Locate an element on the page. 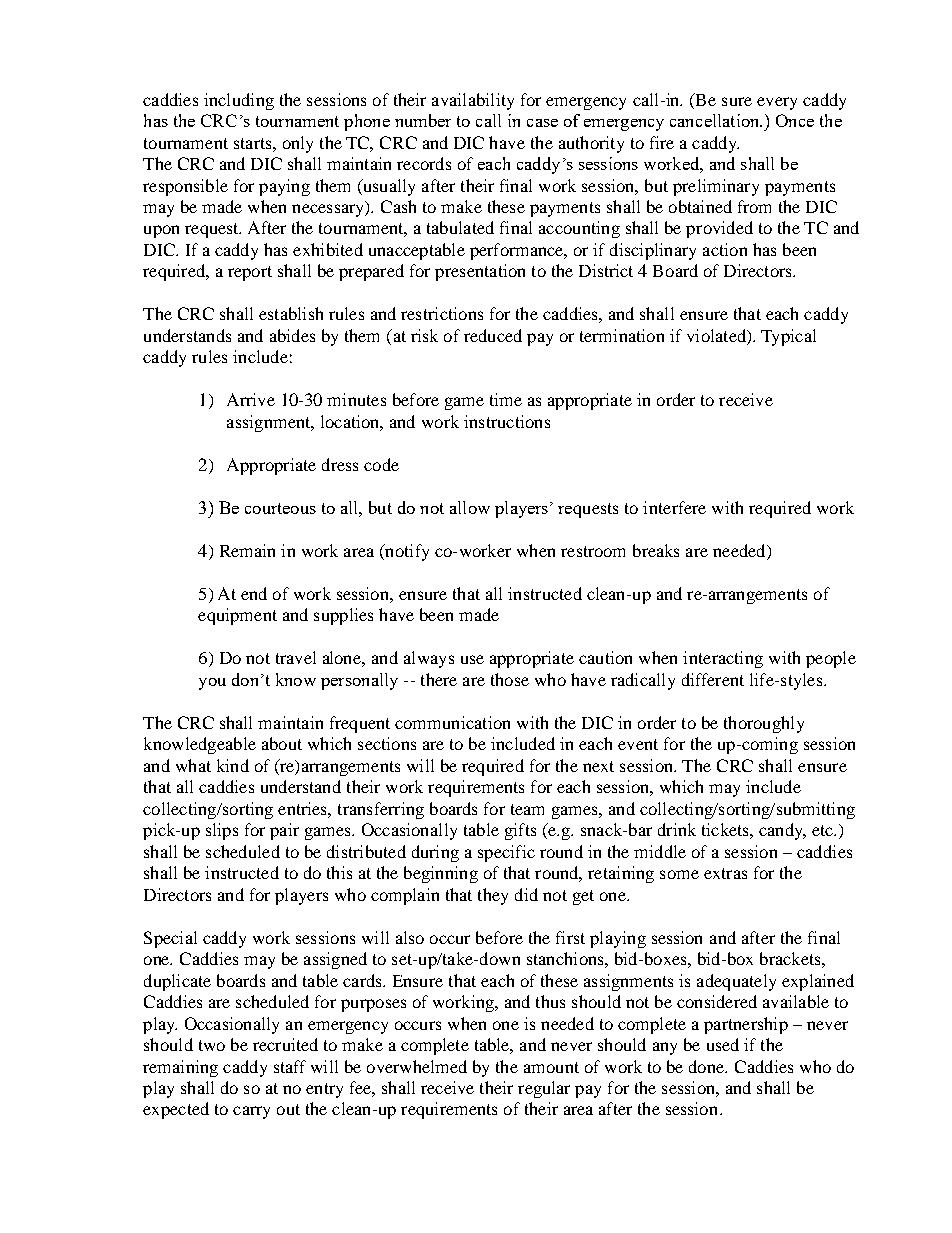 The image size is (952, 1233). Arrive is located at coordinates (251, 399).
